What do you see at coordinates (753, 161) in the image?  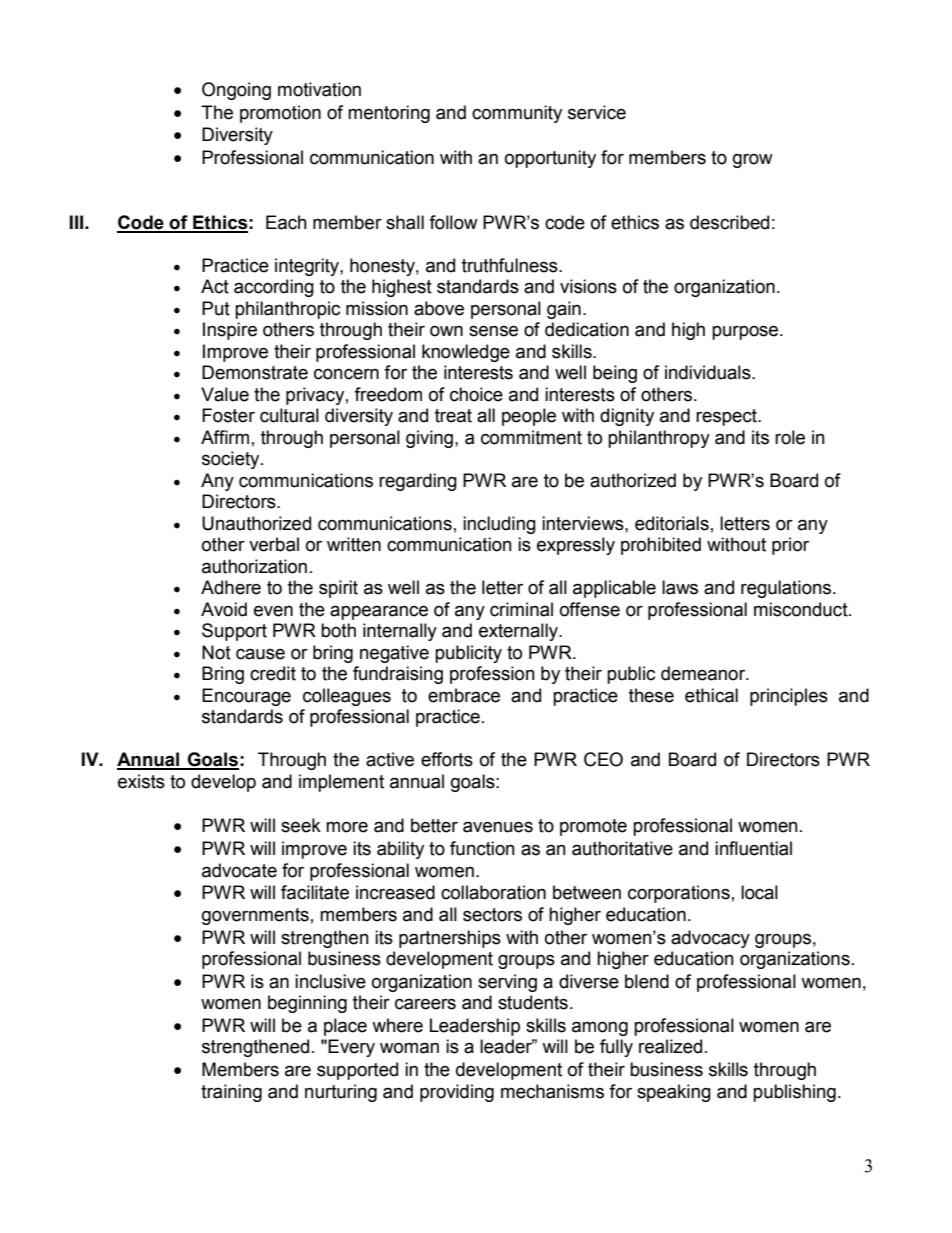 I see `grow` at bounding box center [753, 161].
